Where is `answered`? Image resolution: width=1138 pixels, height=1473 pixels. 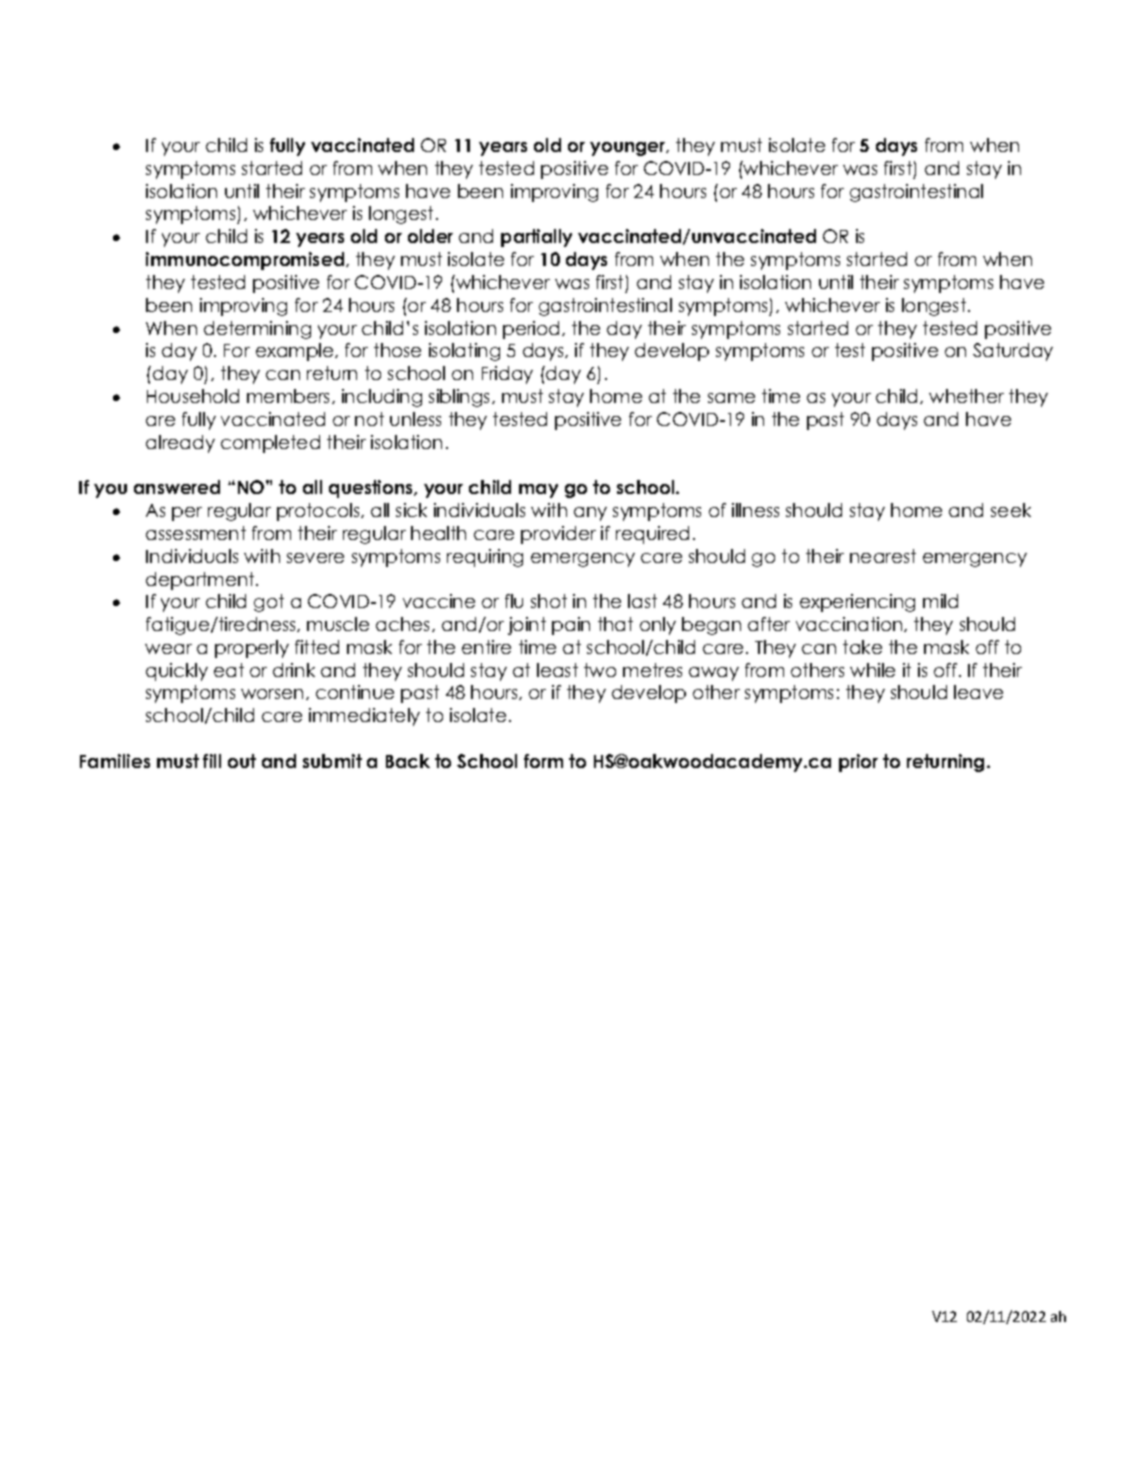
answered is located at coordinates (177, 487).
